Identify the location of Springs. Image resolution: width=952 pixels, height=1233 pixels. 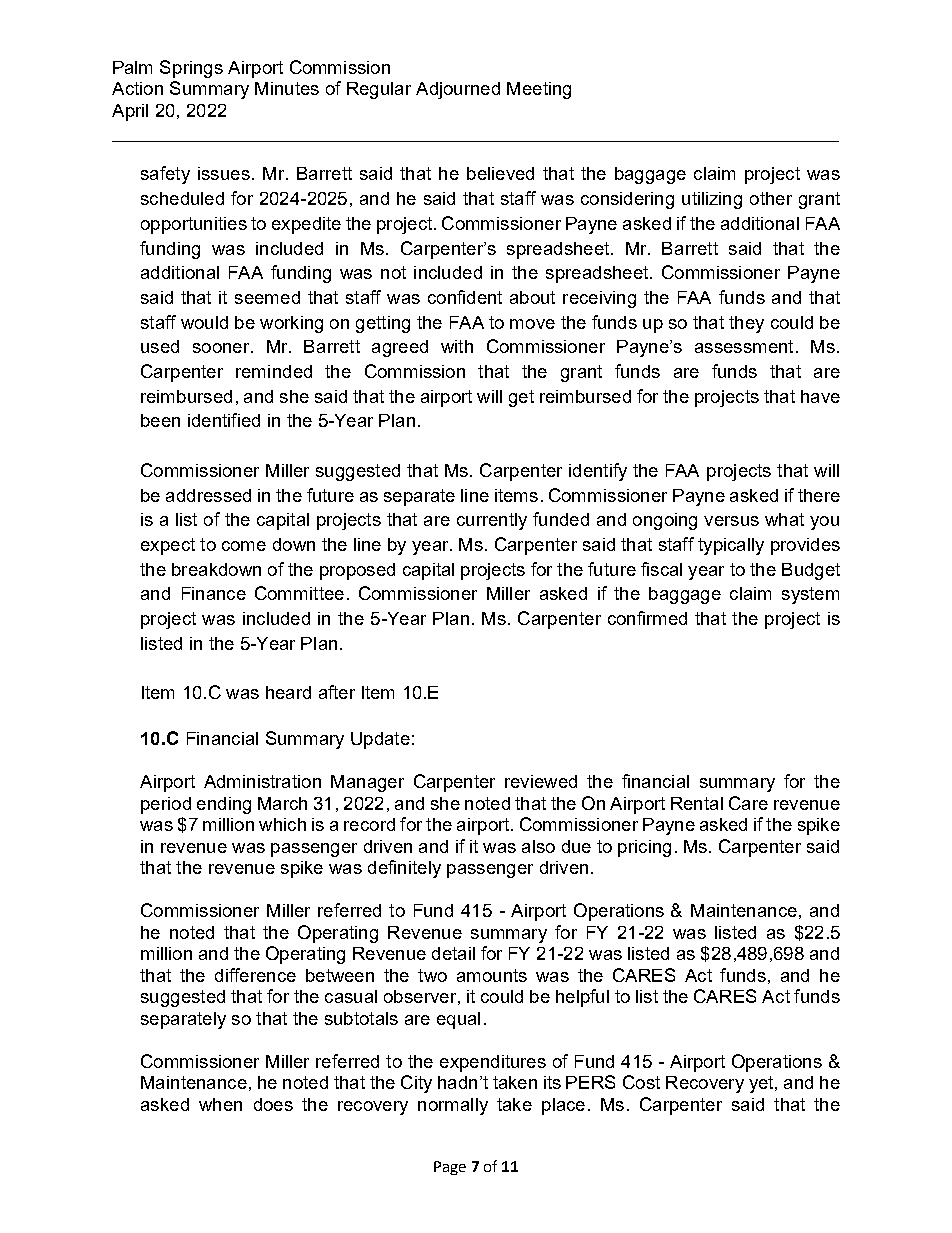
(191, 69).
